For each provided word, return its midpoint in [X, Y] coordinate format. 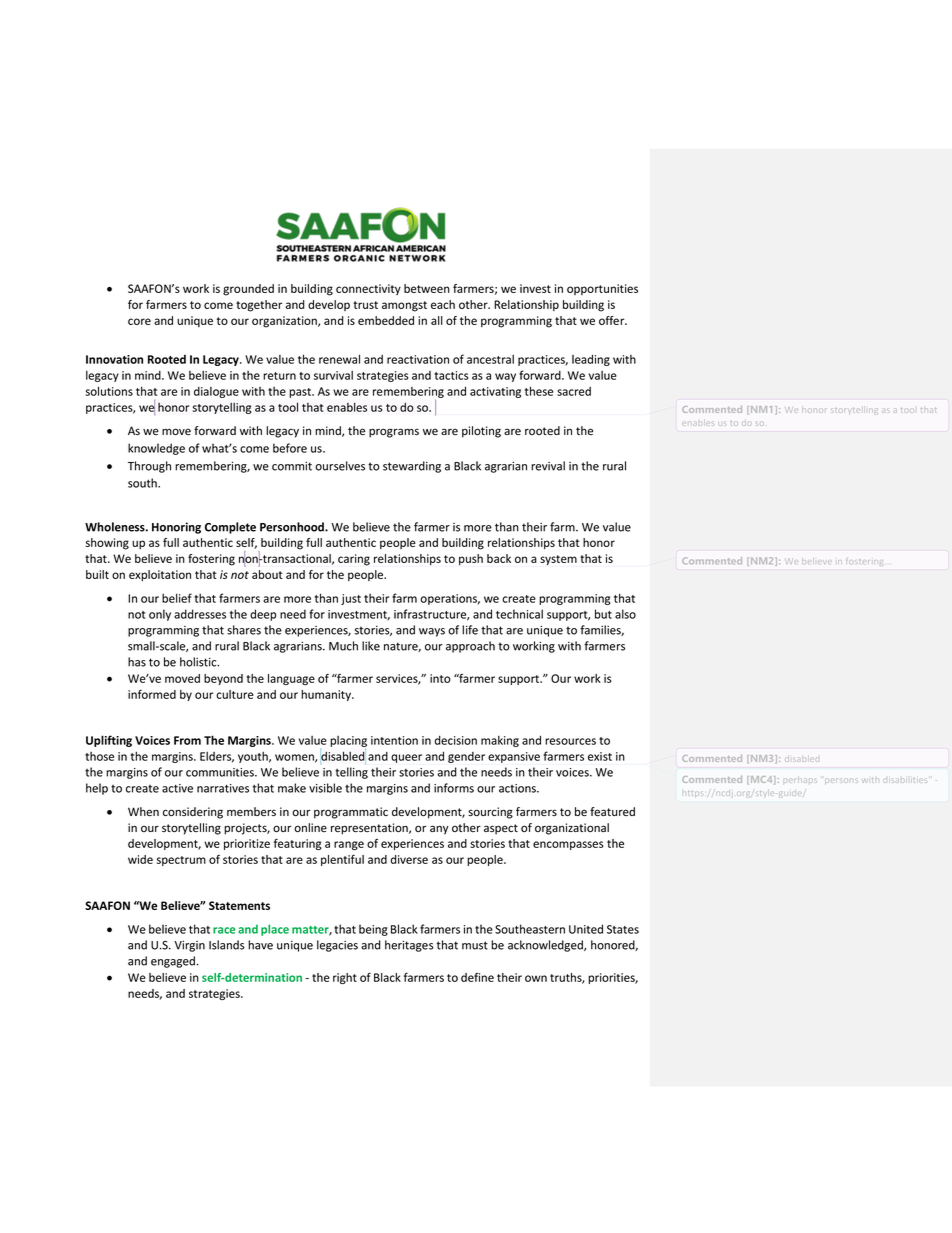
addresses [200, 614]
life [470, 630]
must [475, 945]
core [139, 321]
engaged [173, 962]
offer [613, 320]
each [443, 304]
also [625, 614]
